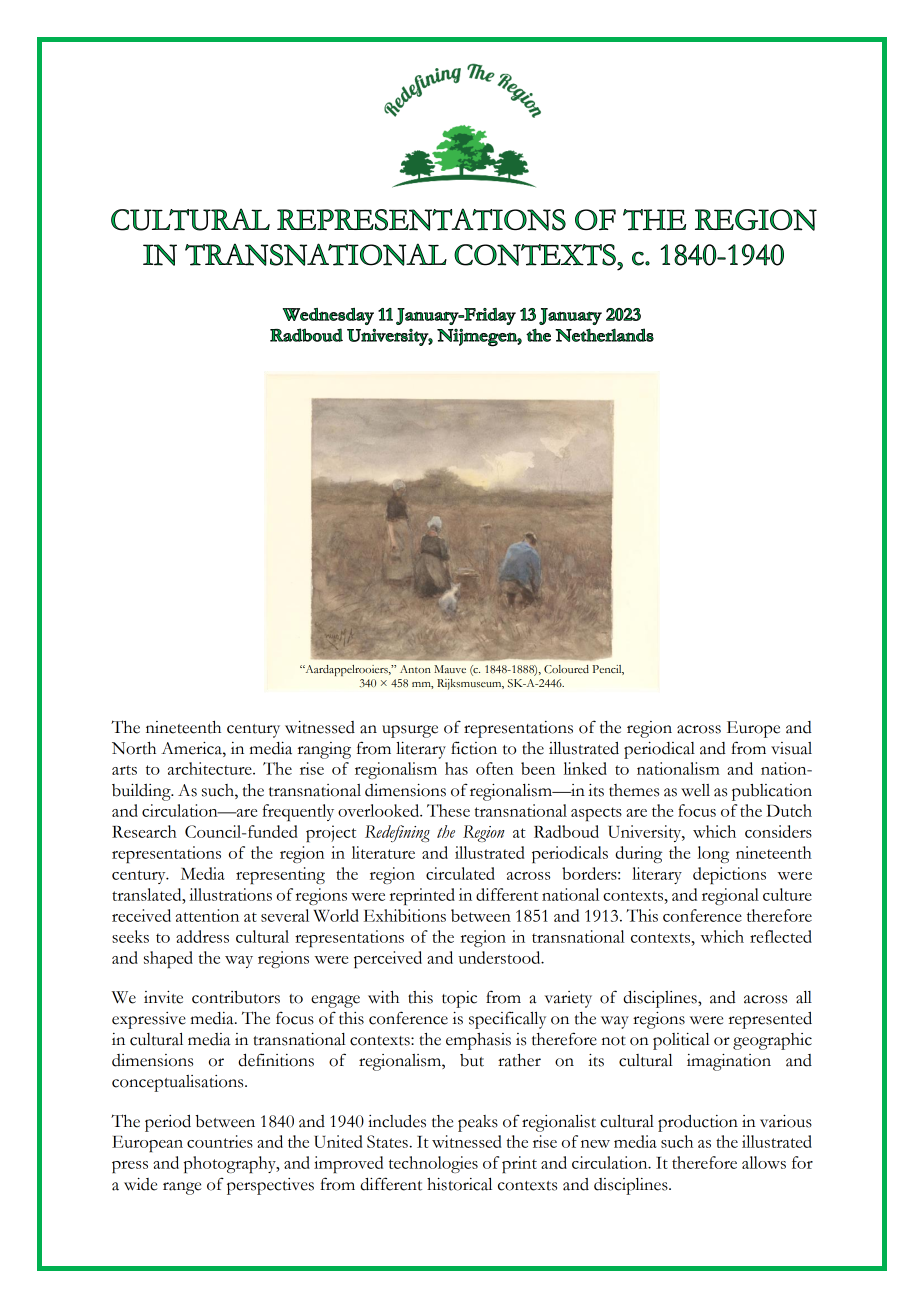 This screenshot has height=1308, width=924. I want to click on represented, so click(770, 1020).
